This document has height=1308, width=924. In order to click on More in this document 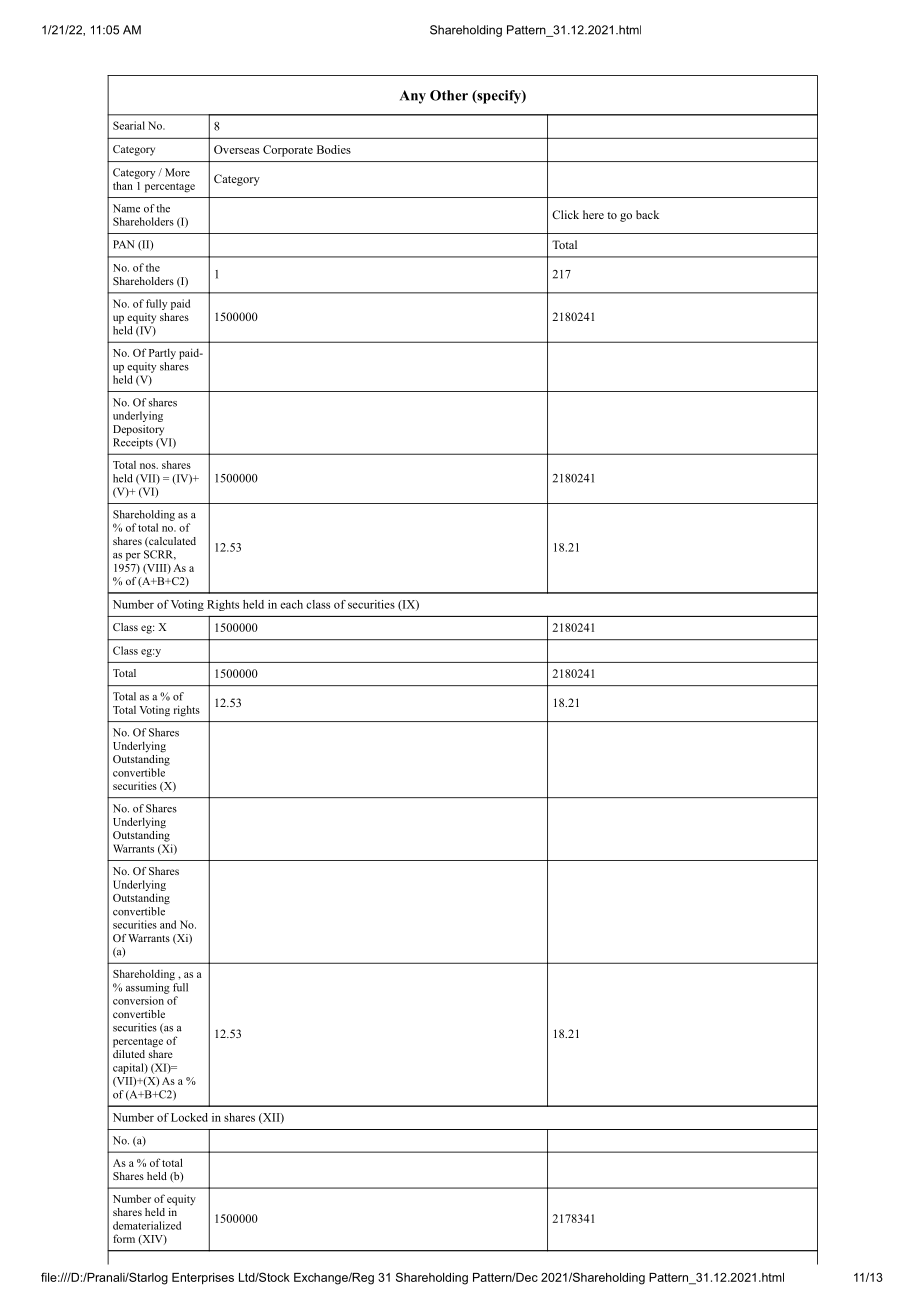, I will do `click(177, 172)`.
